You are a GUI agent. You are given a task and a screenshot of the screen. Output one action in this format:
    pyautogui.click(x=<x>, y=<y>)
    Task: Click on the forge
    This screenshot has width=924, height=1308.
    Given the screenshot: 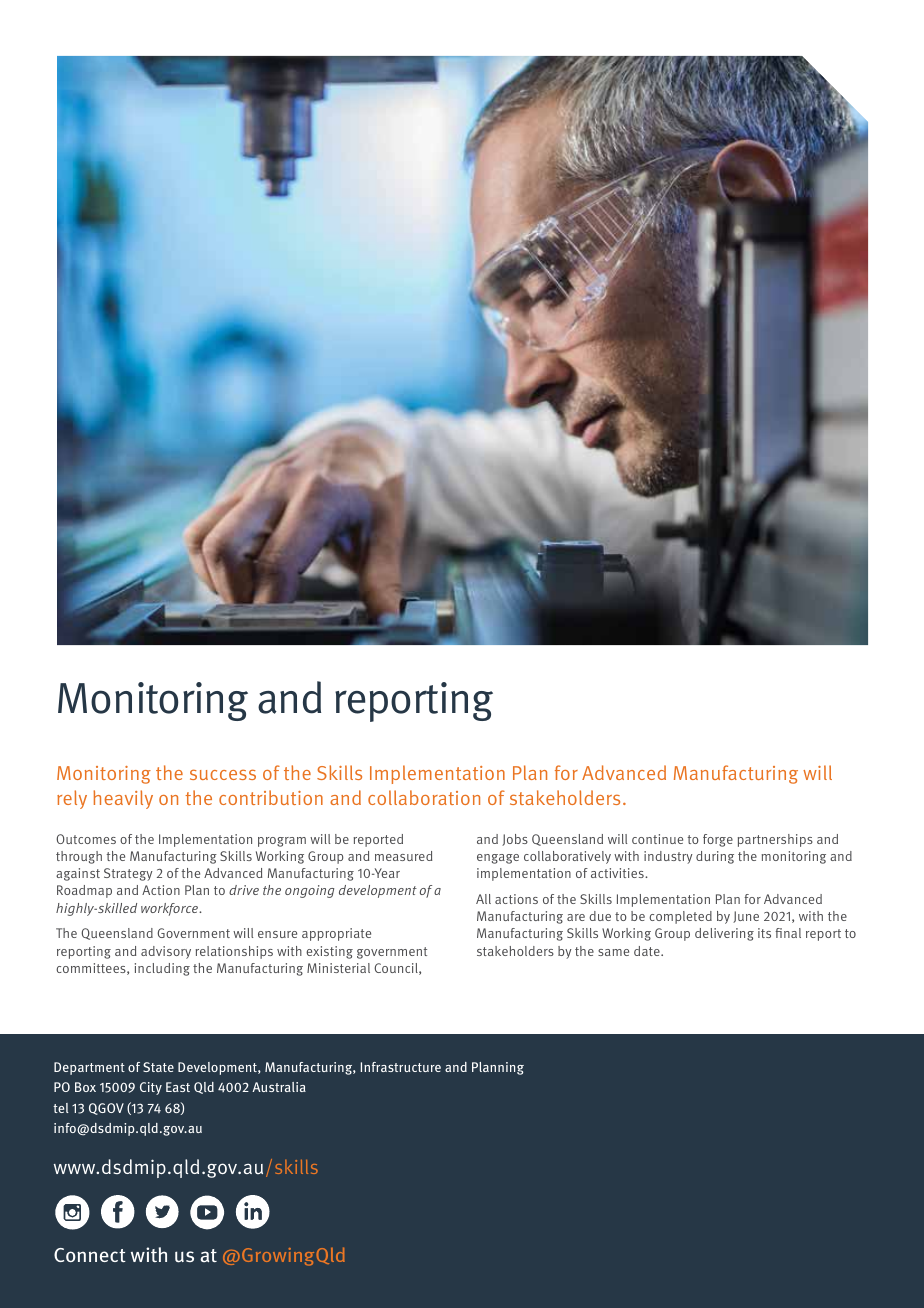 What is the action you would take?
    pyautogui.click(x=718, y=840)
